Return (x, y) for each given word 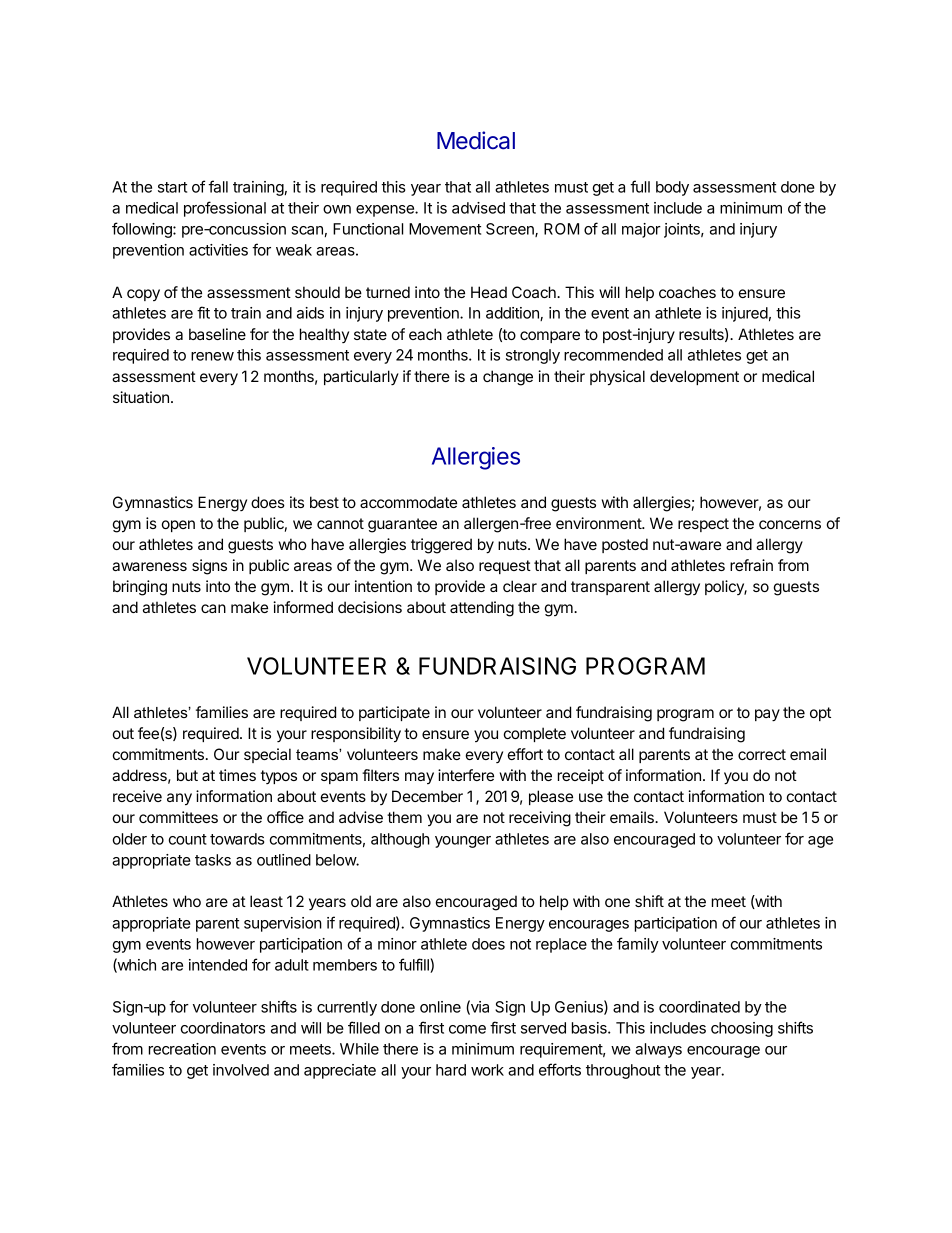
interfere (466, 775)
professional (225, 209)
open (178, 526)
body (672, 188)
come (467, 1029)
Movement (445, 229)
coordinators (223, 1028)
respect (703, 525)
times (237, 775)
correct (762, 754)
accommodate (408, 502)
